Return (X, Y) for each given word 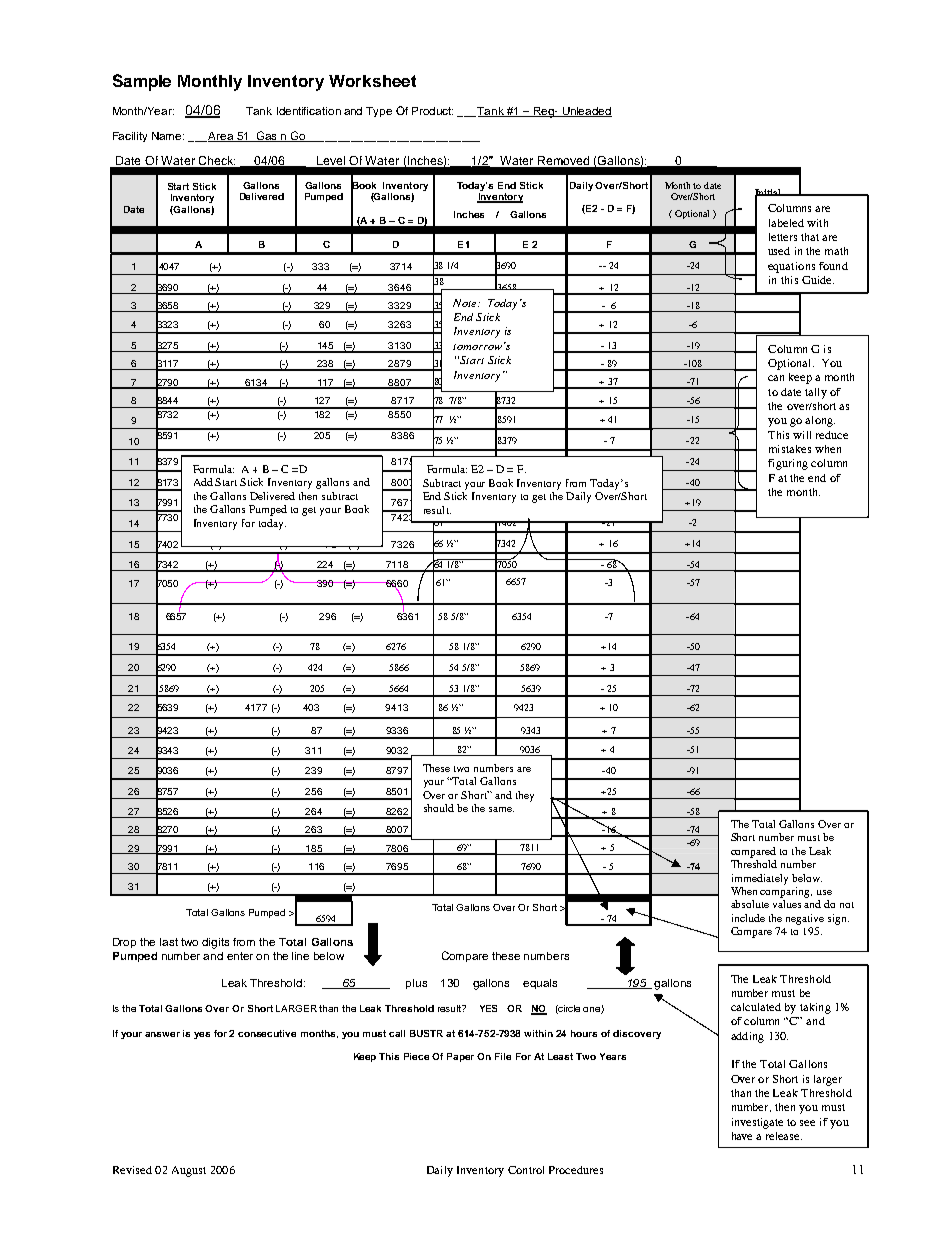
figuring (788, 464)
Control (526, 1170)
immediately (760, 879)
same (501, 809)
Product (432, 111)
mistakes (790, 449)
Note (466, 303)
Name (168, 136)
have (742, 1136)
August (189, 1171)
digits (215, 943)
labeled (786, 223)
